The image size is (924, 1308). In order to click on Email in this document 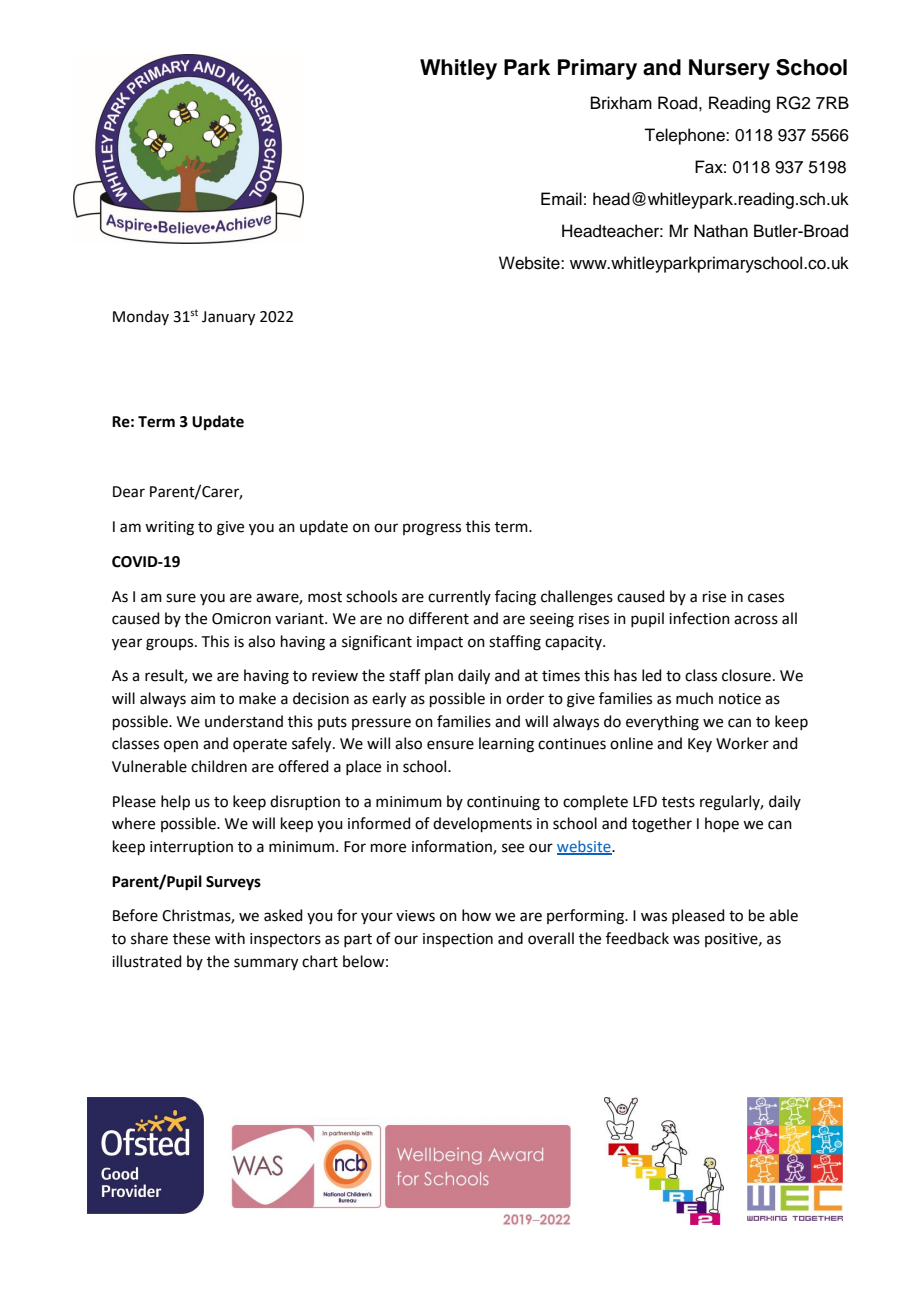, I will do `click(561, 199)`.
